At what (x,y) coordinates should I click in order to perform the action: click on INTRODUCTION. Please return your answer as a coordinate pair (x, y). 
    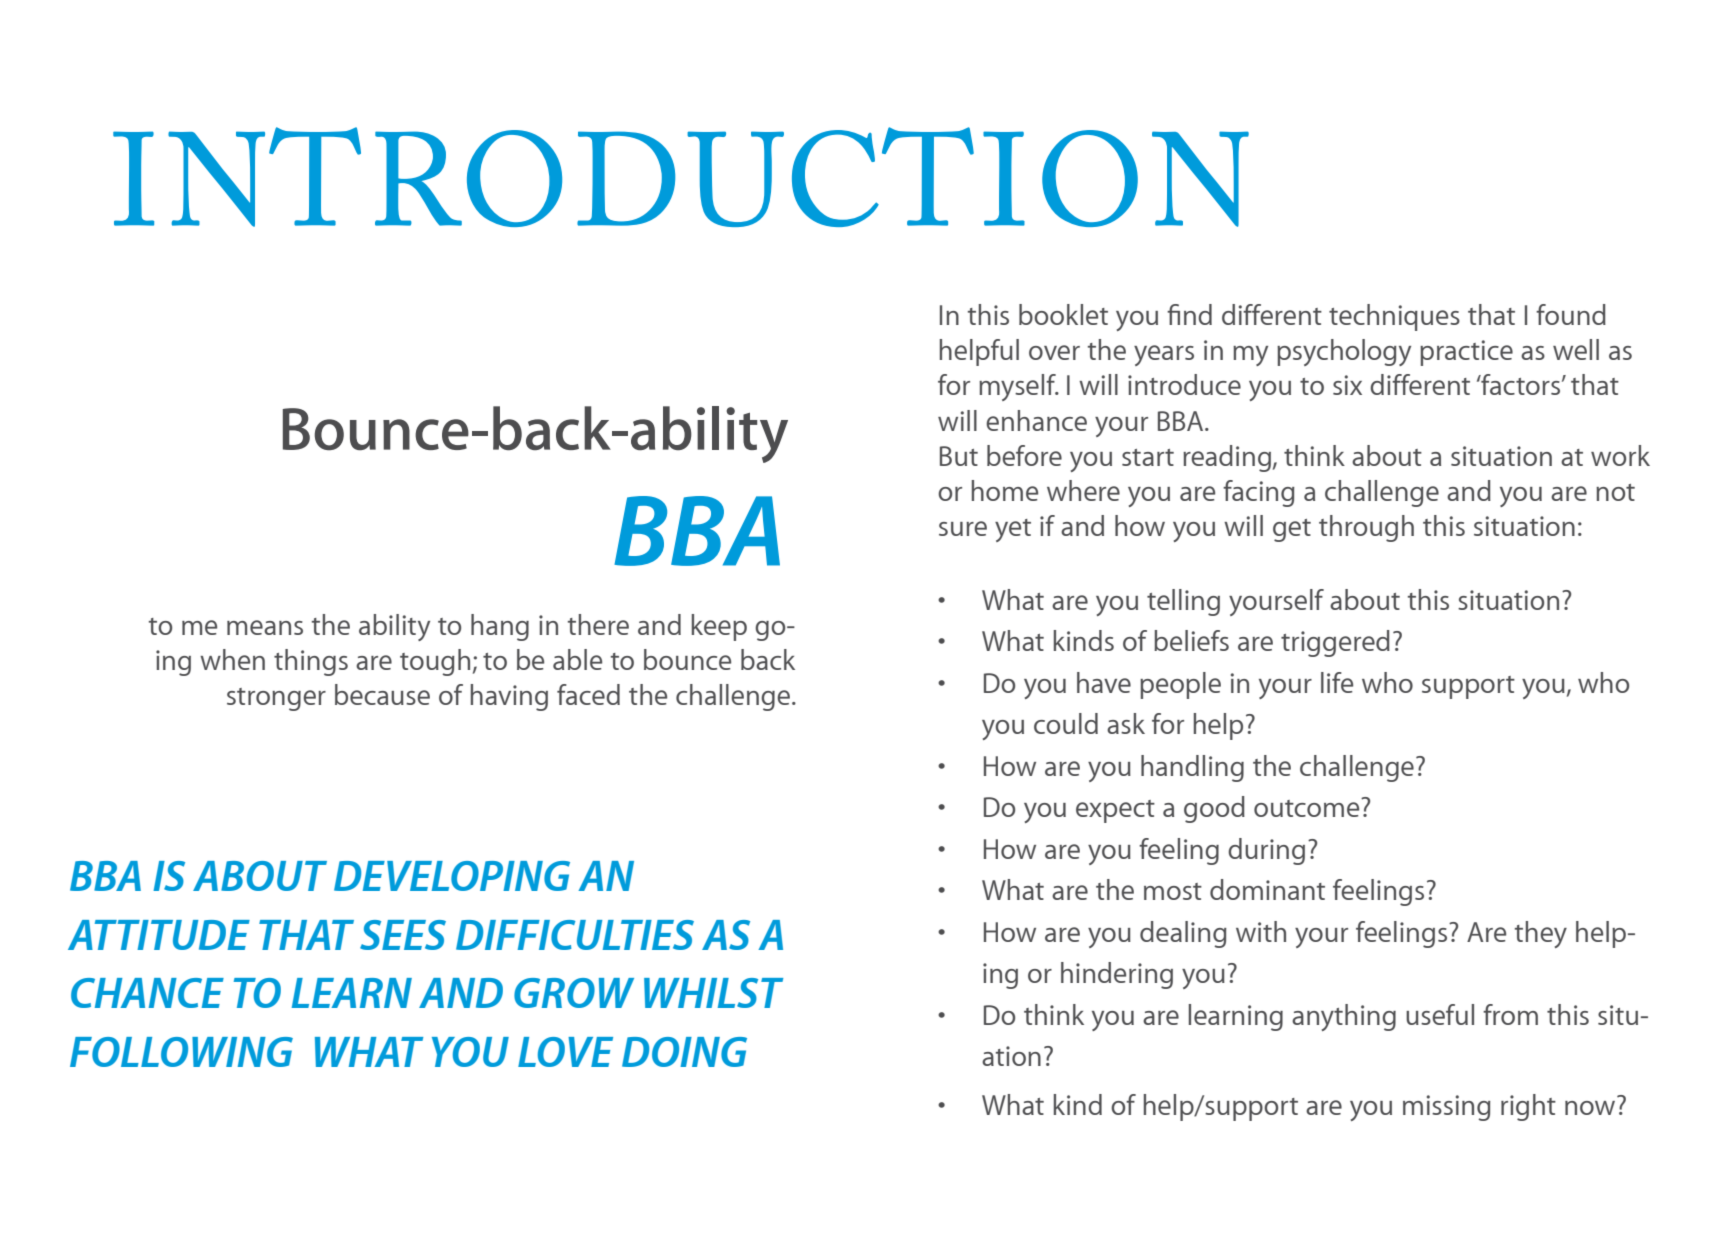
    Looking at the image, I should click on (681, 177).
